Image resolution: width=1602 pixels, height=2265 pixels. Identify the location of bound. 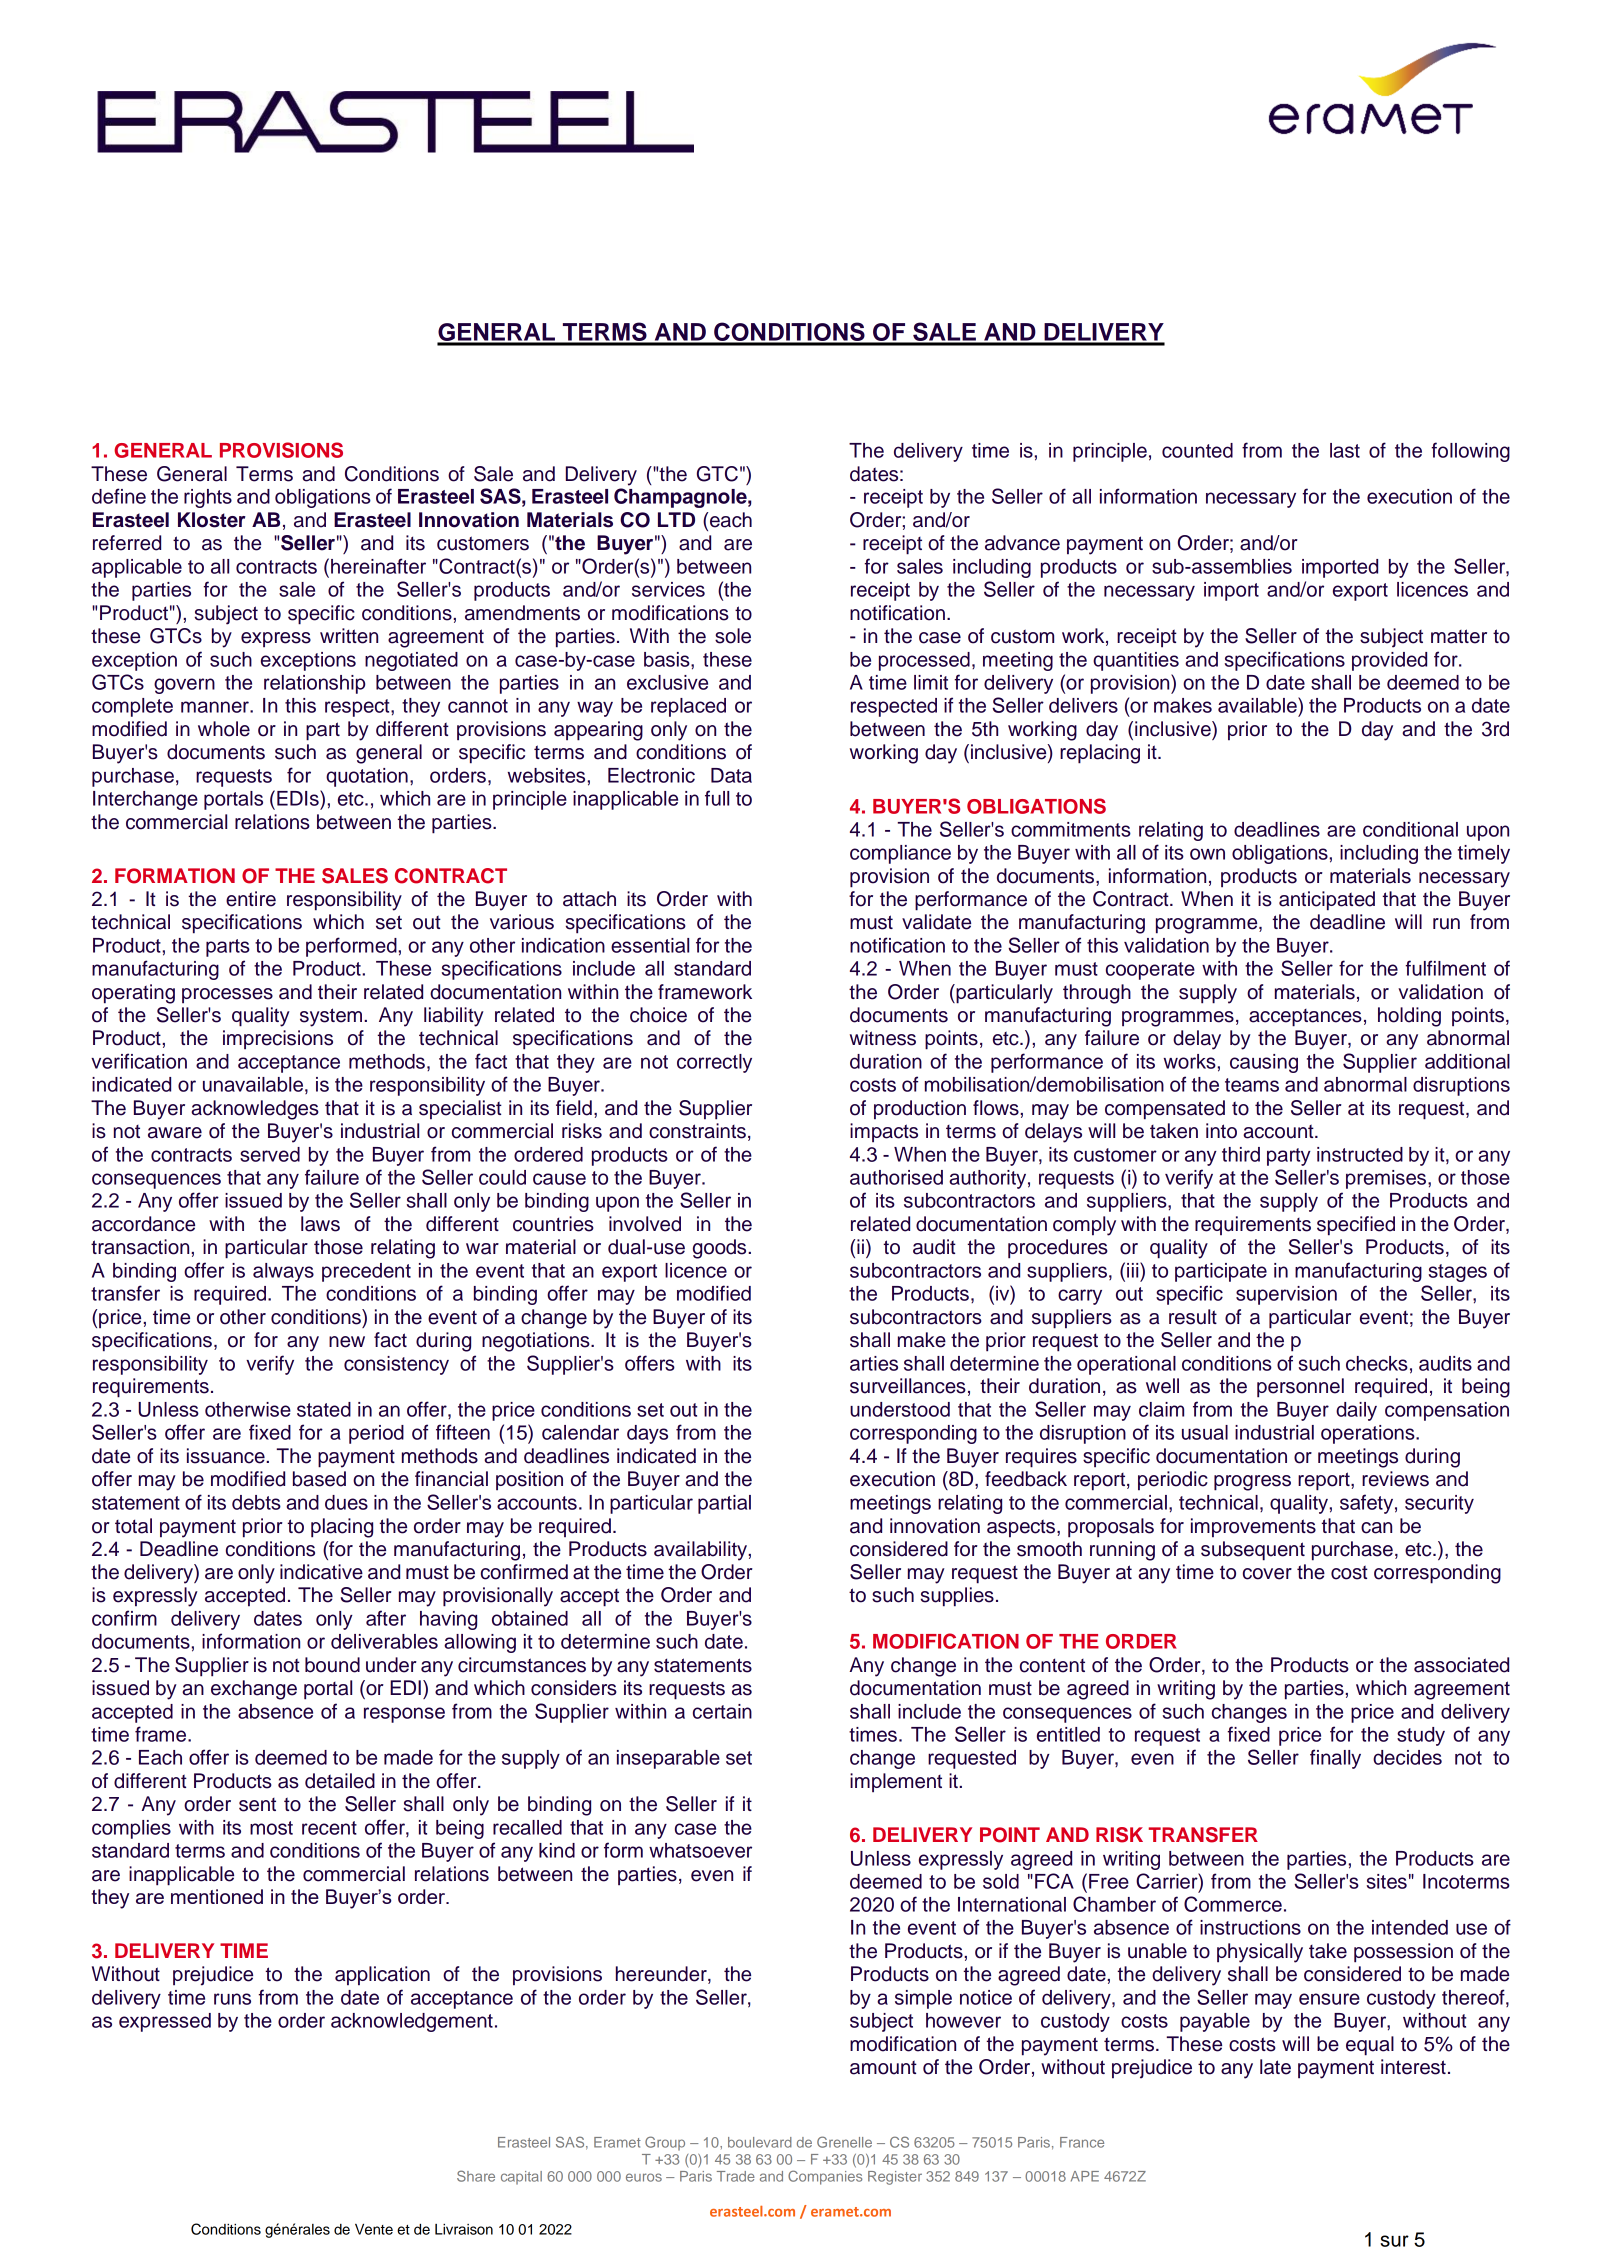
(332, 1665).
